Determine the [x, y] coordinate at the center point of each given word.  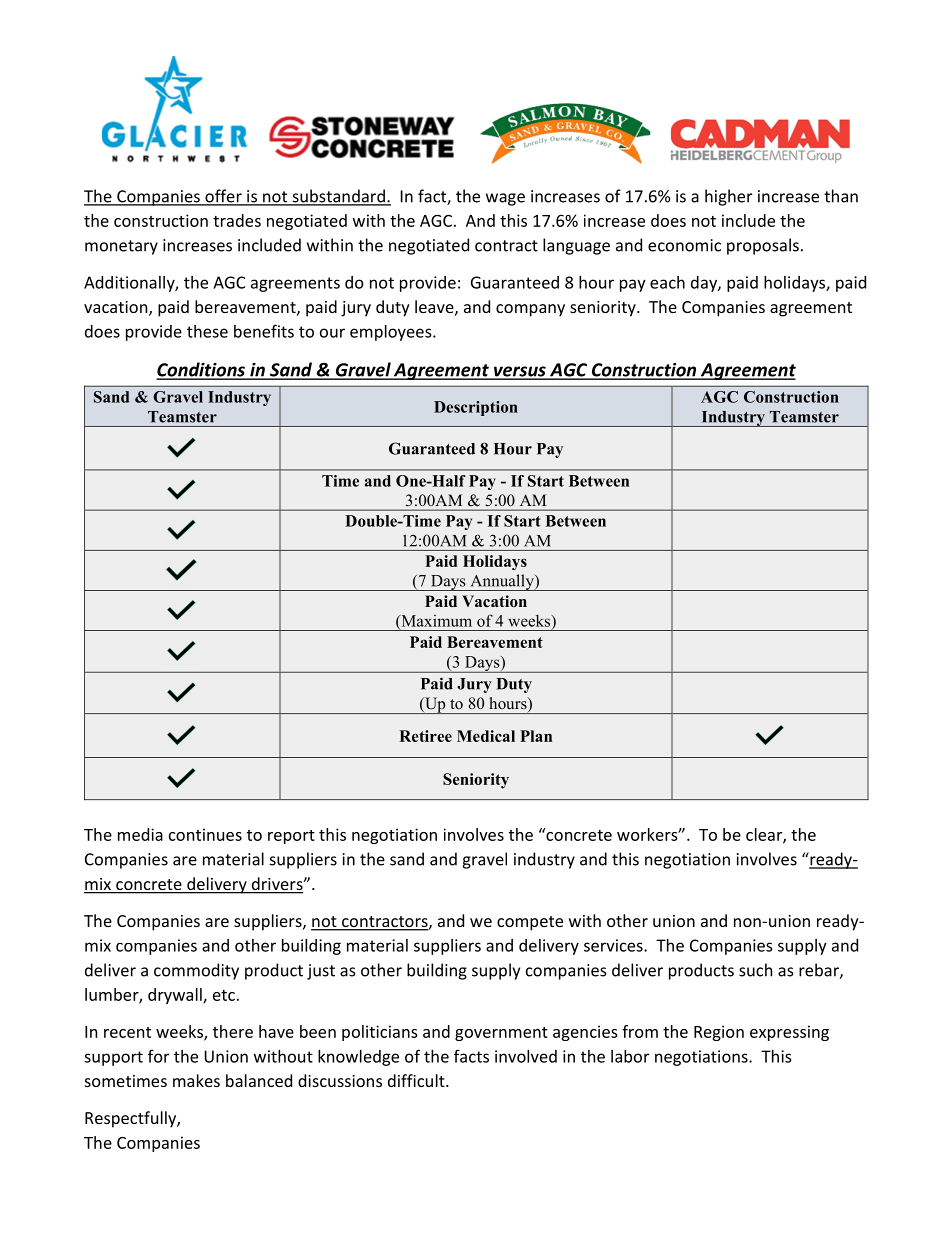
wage [505, 199]
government [501, 1034]
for [158, 1056]
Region [719, 1033]
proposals [763, 246]
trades [237, 220]
